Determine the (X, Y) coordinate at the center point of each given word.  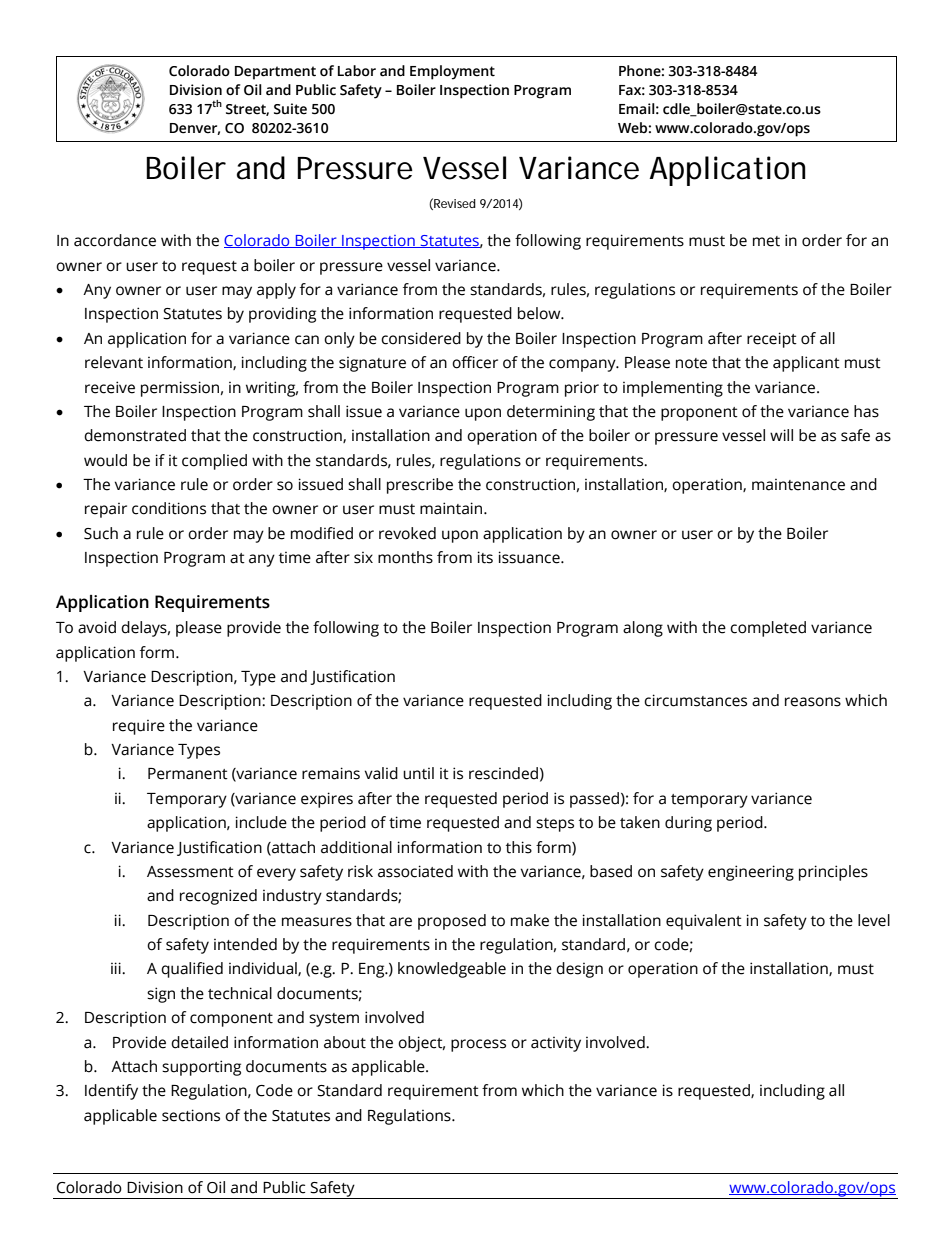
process (478, 1045)
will (781, 435)
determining (551, 413)
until (418, 773)
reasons (813, 702)
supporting (201, 1068)
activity (556, 1044)
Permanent (188, 774)
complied (214, 462)
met (766, 241)
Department (275, 73)
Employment (452, 72)
